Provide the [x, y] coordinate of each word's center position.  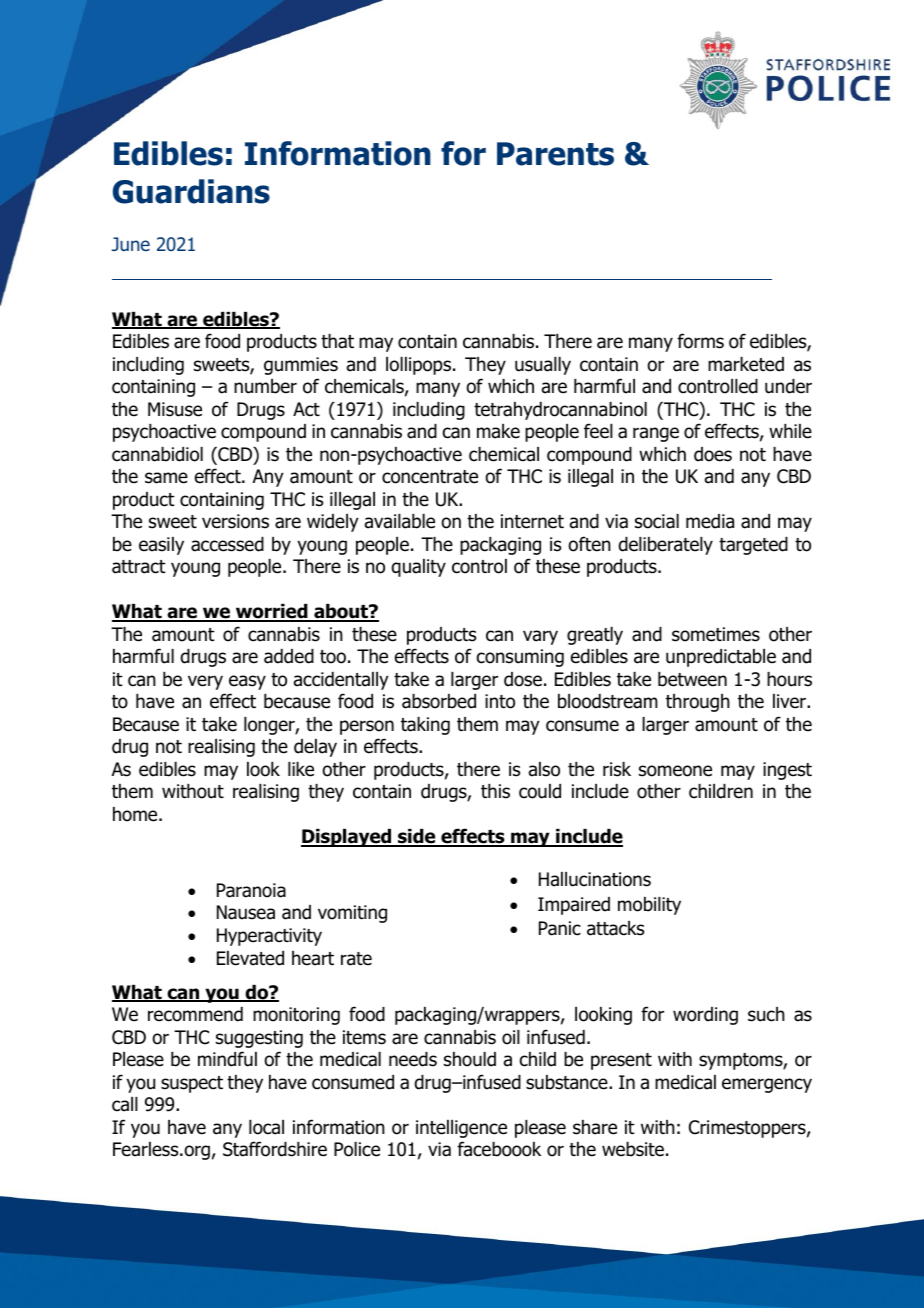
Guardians [191, 191]
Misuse [175, 409]
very [205, 682]
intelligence [461, 1129]
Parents [555, 154]
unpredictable [721, 658]
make [498, 431]
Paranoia [251, 890]
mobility [649, 906]
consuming [520, 658]
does [713, 454]
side [417, 837]
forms [700, 341]
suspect [192, 1084]
